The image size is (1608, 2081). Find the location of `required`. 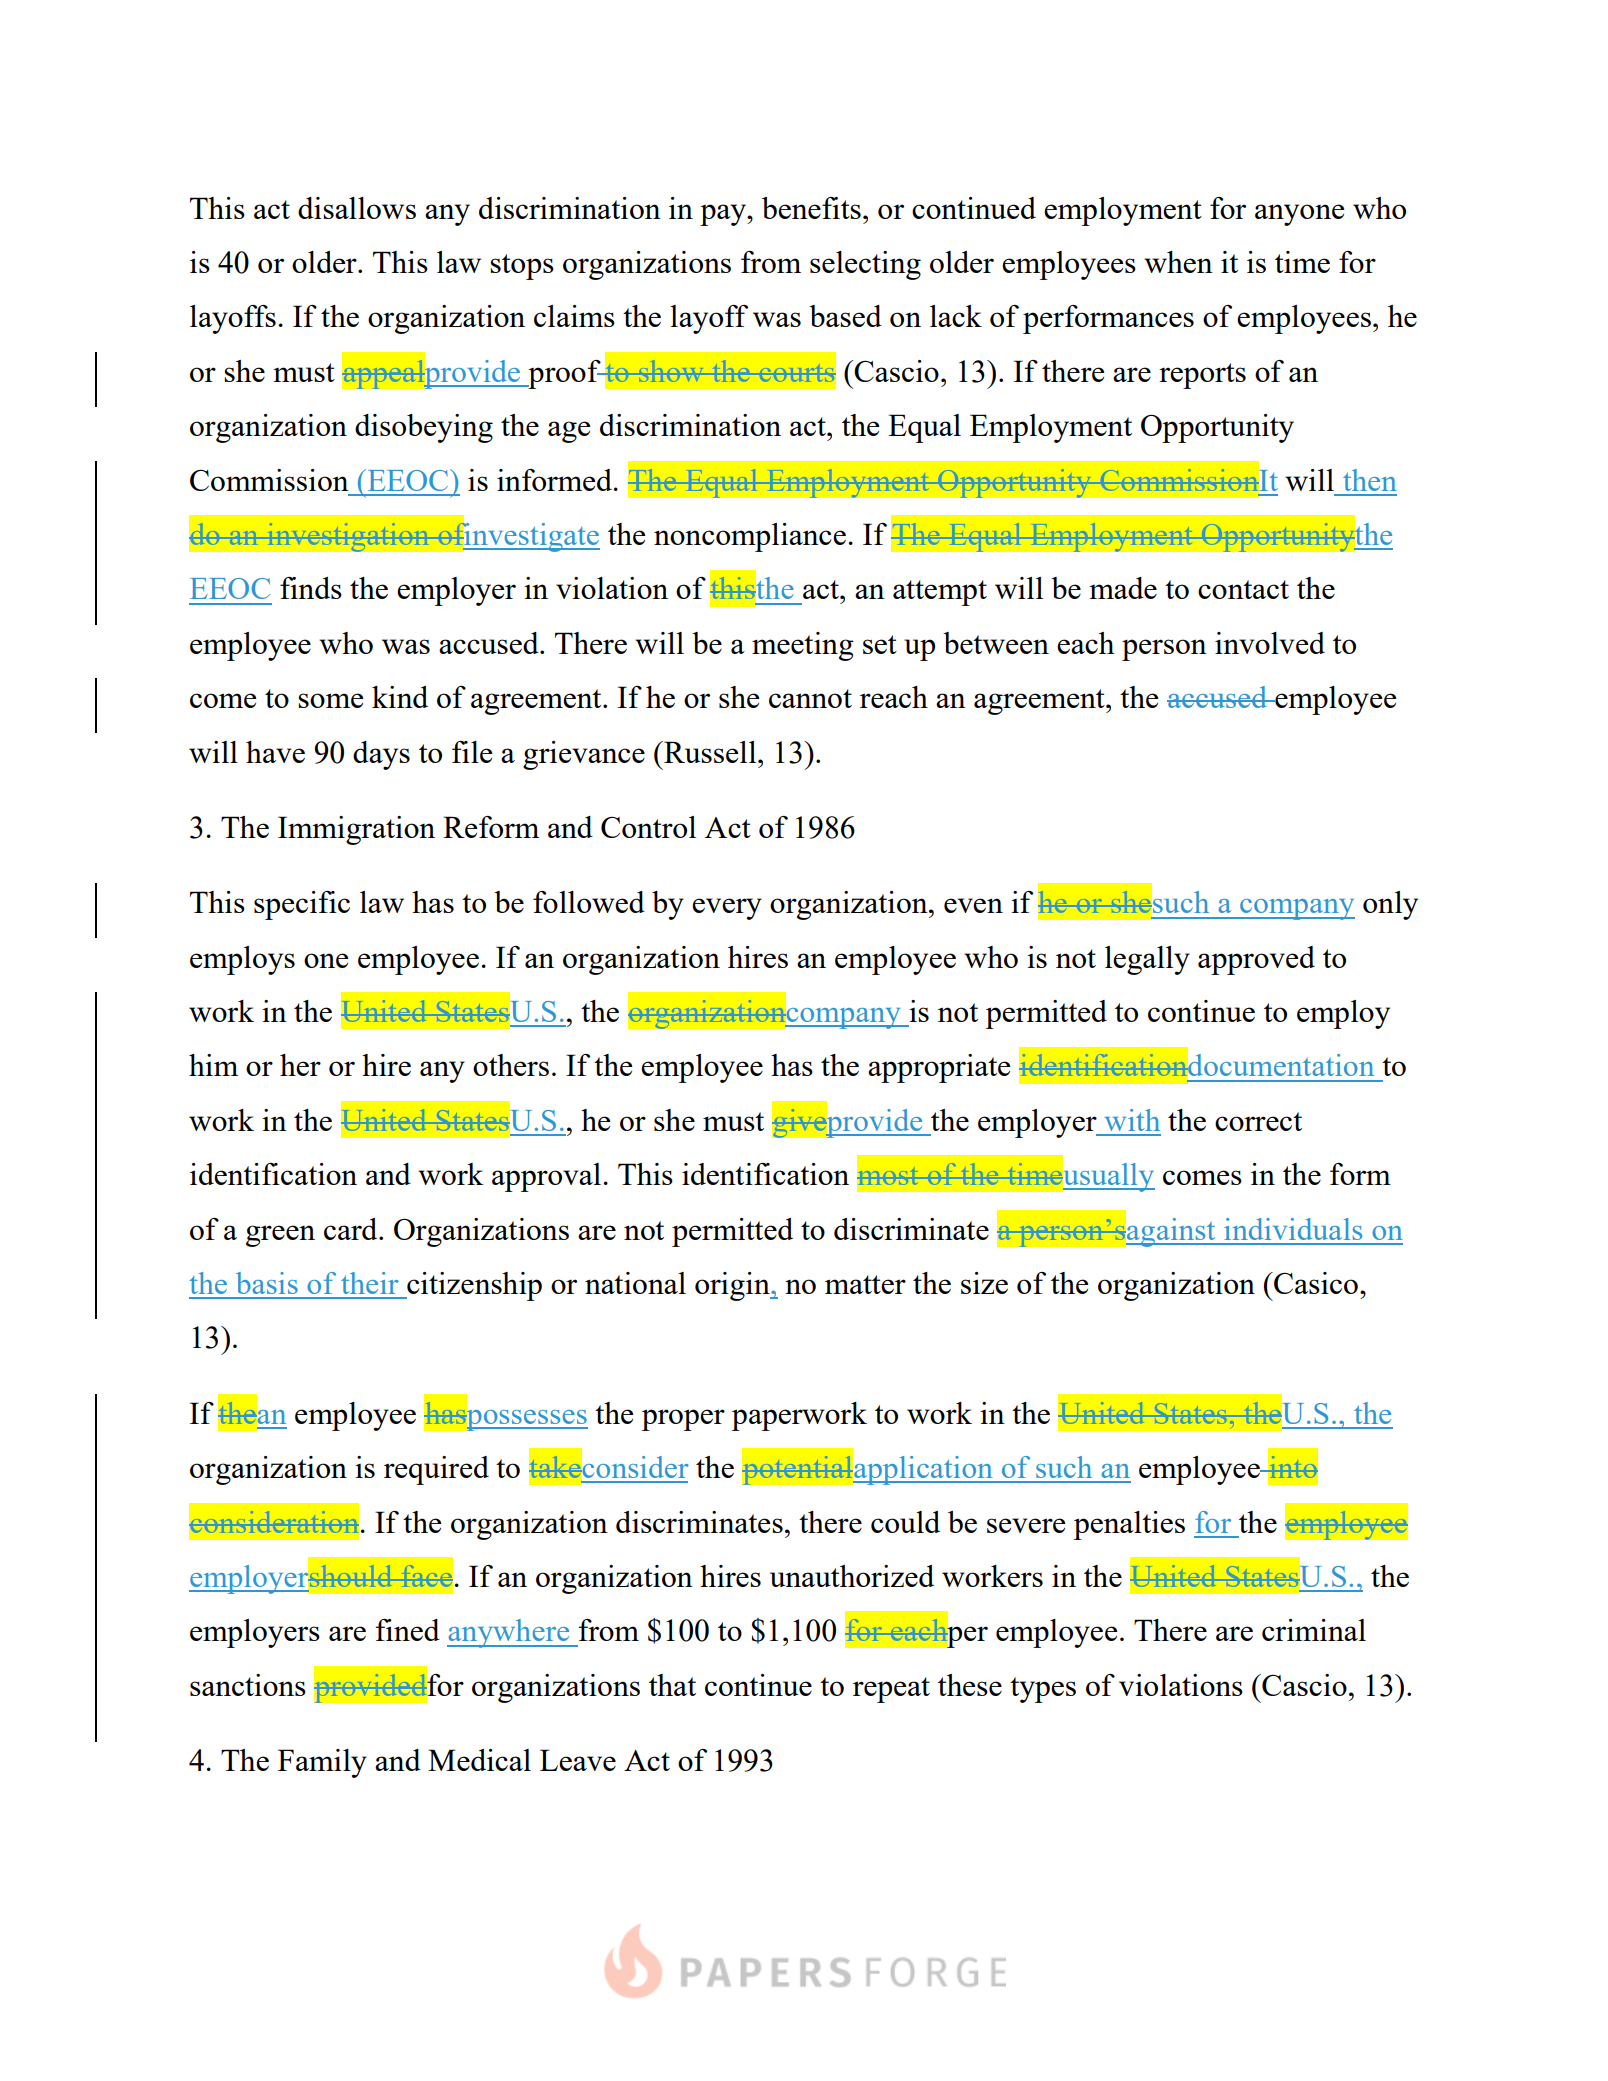

required is located at coordinates (436, 1470).
